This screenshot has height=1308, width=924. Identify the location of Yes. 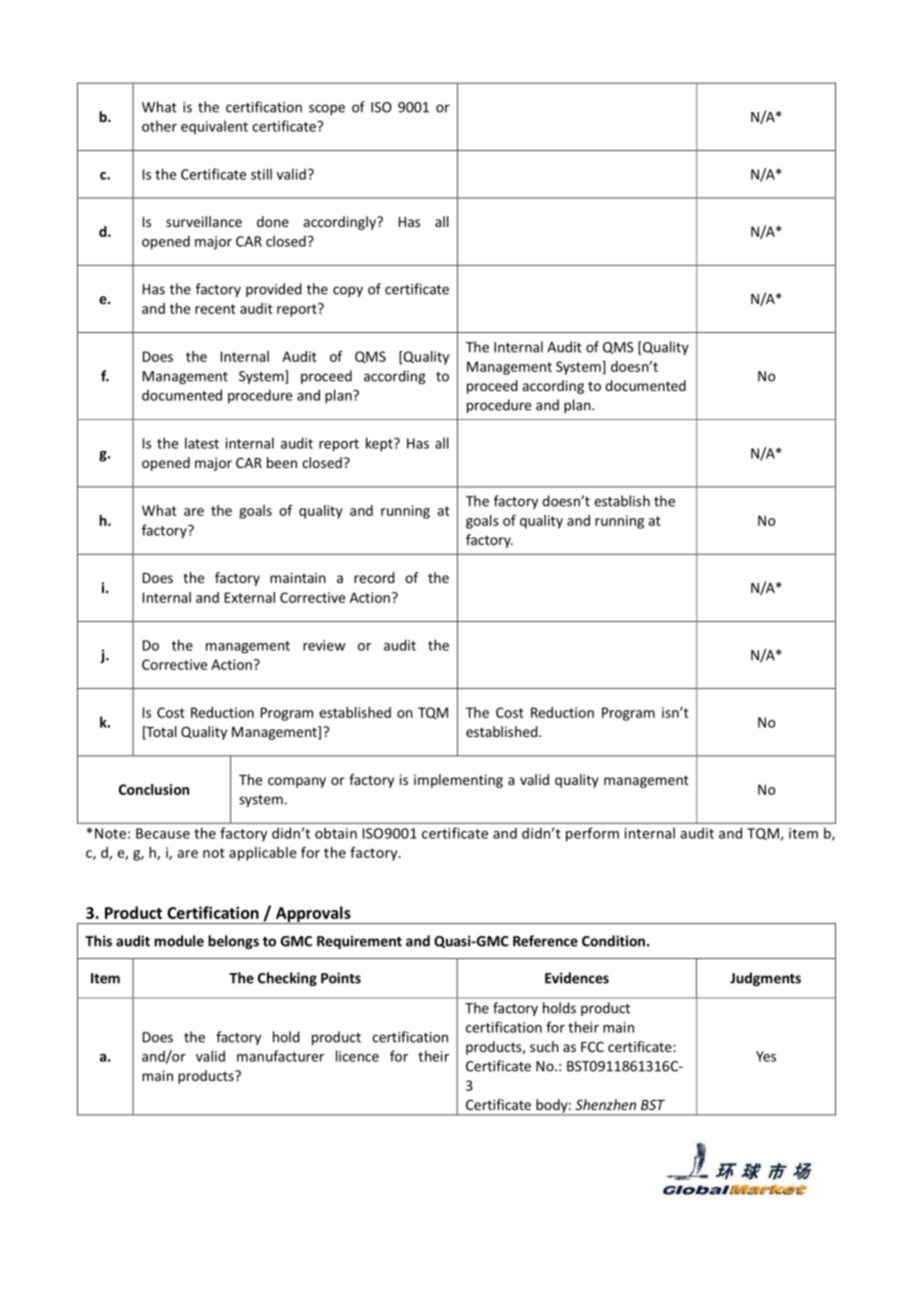
(766, 1056).
